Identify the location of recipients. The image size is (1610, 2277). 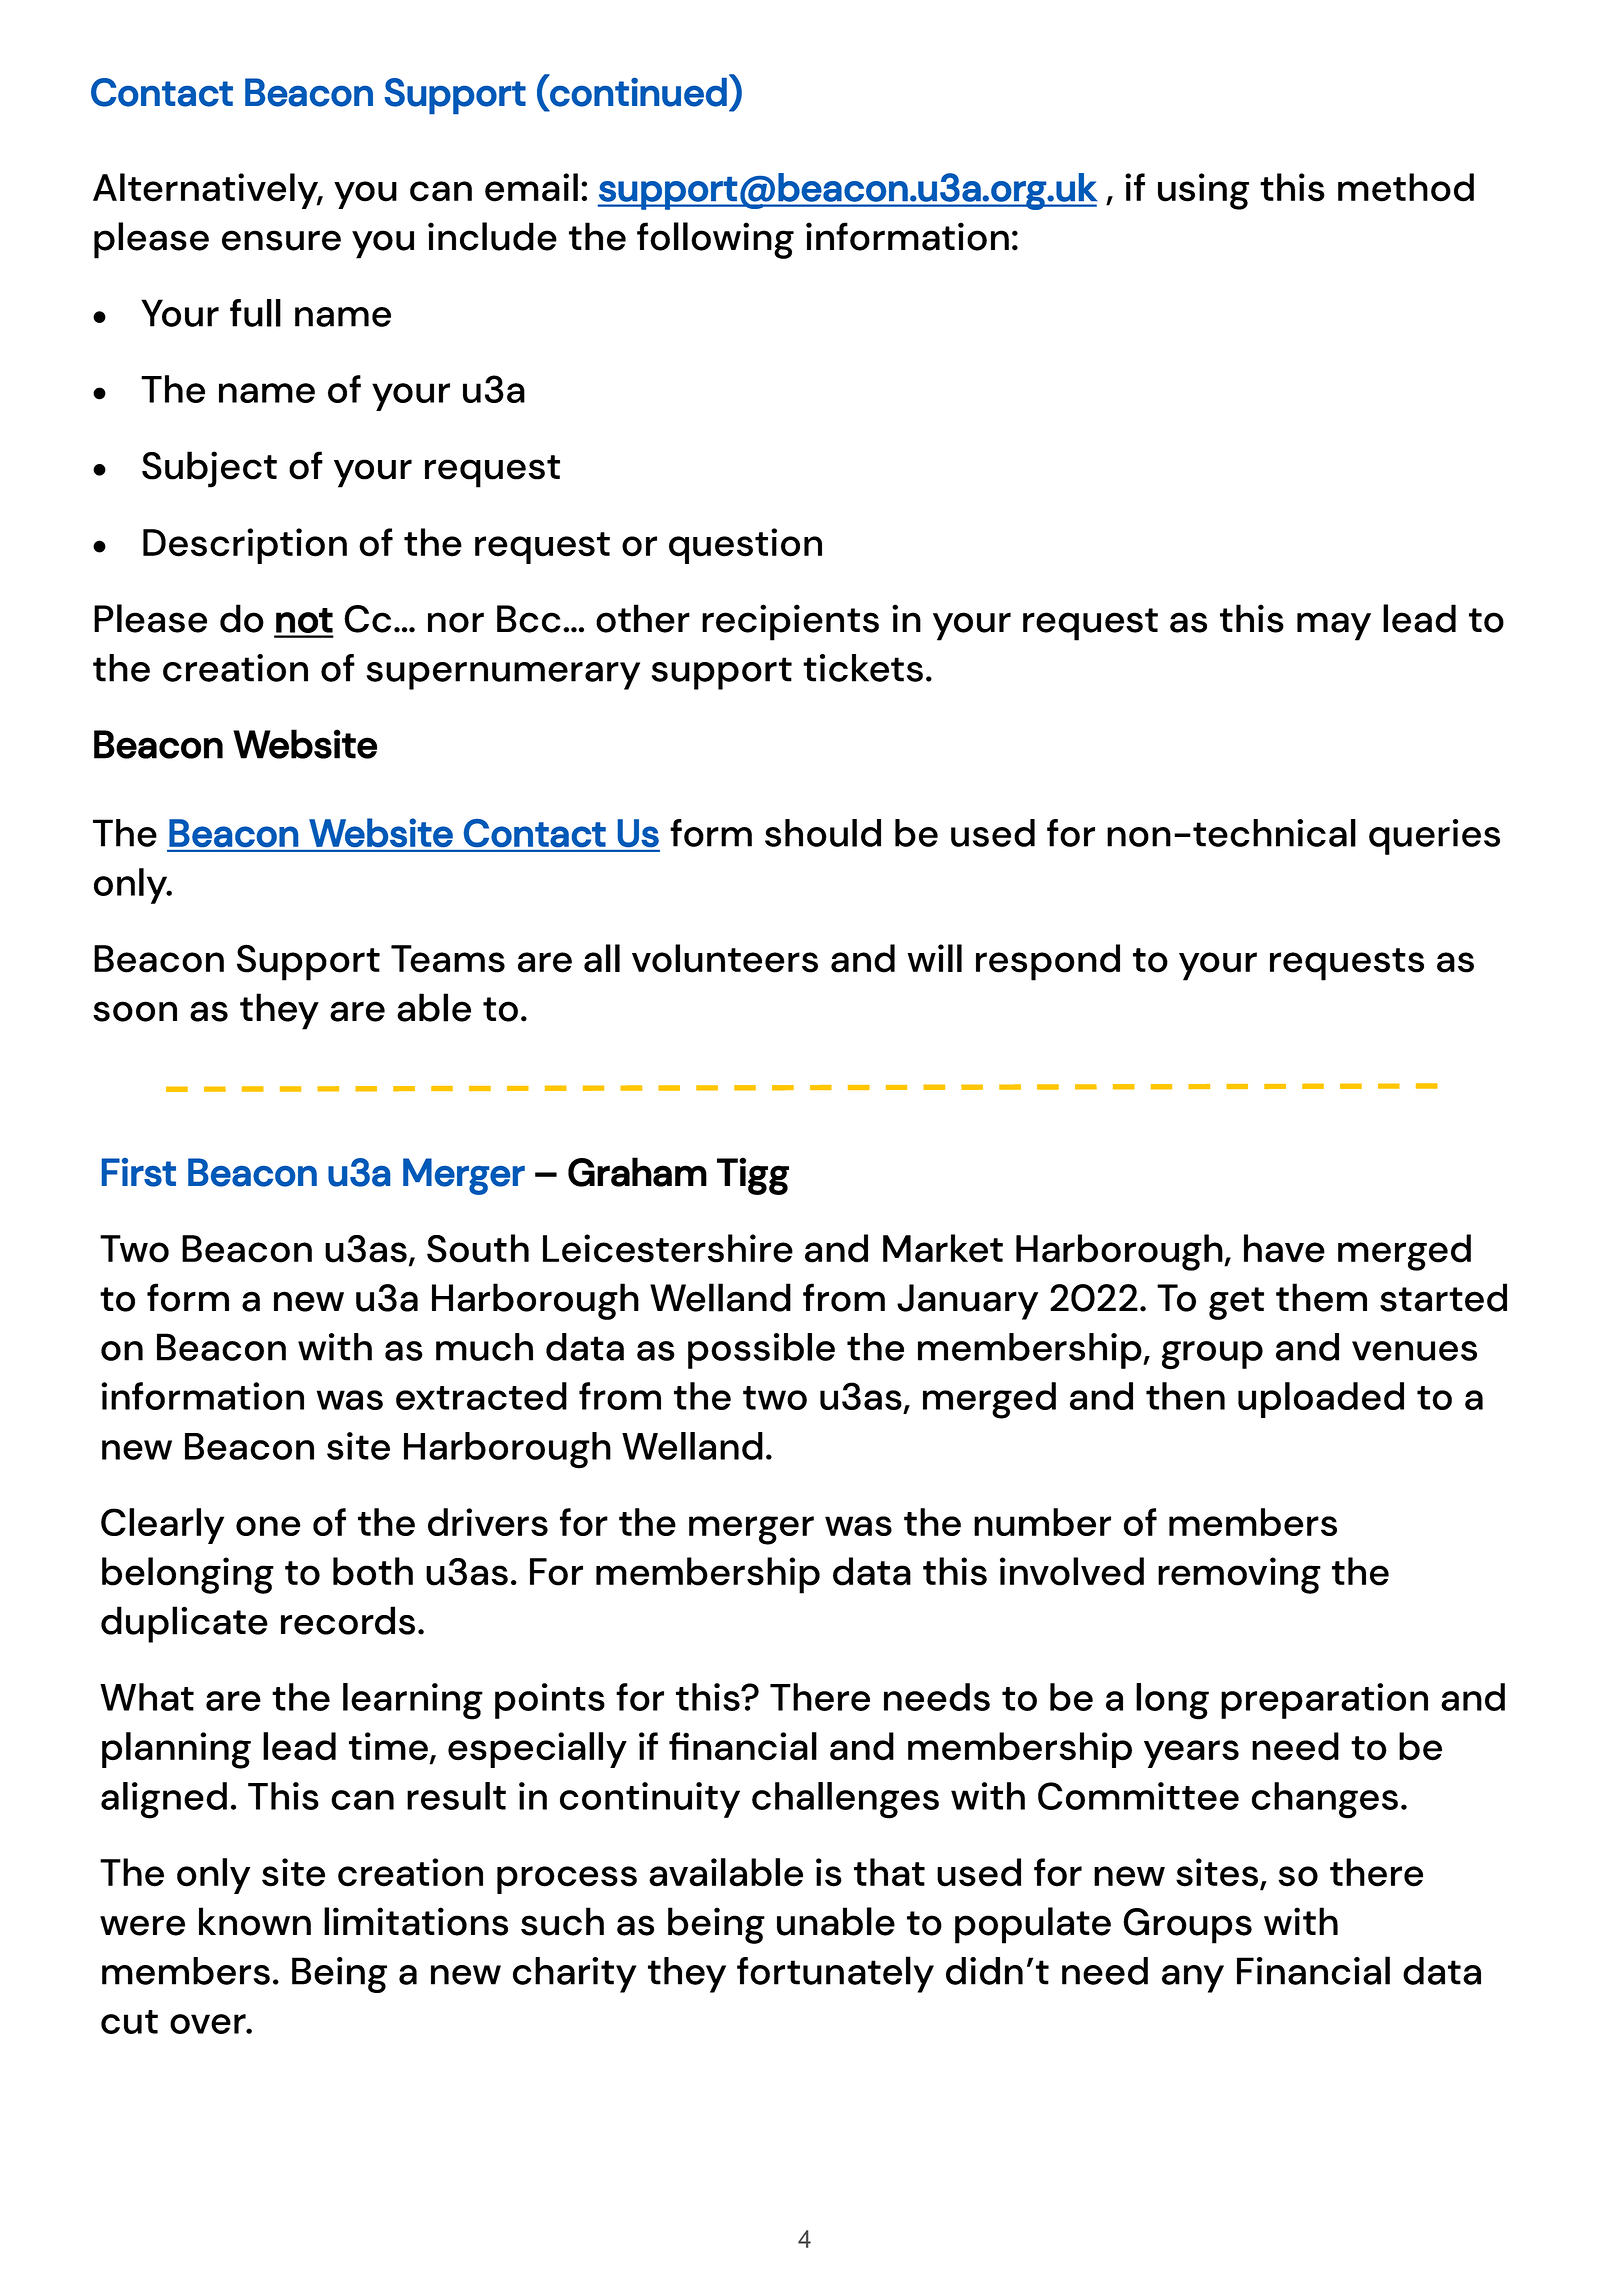
(790, 622).
